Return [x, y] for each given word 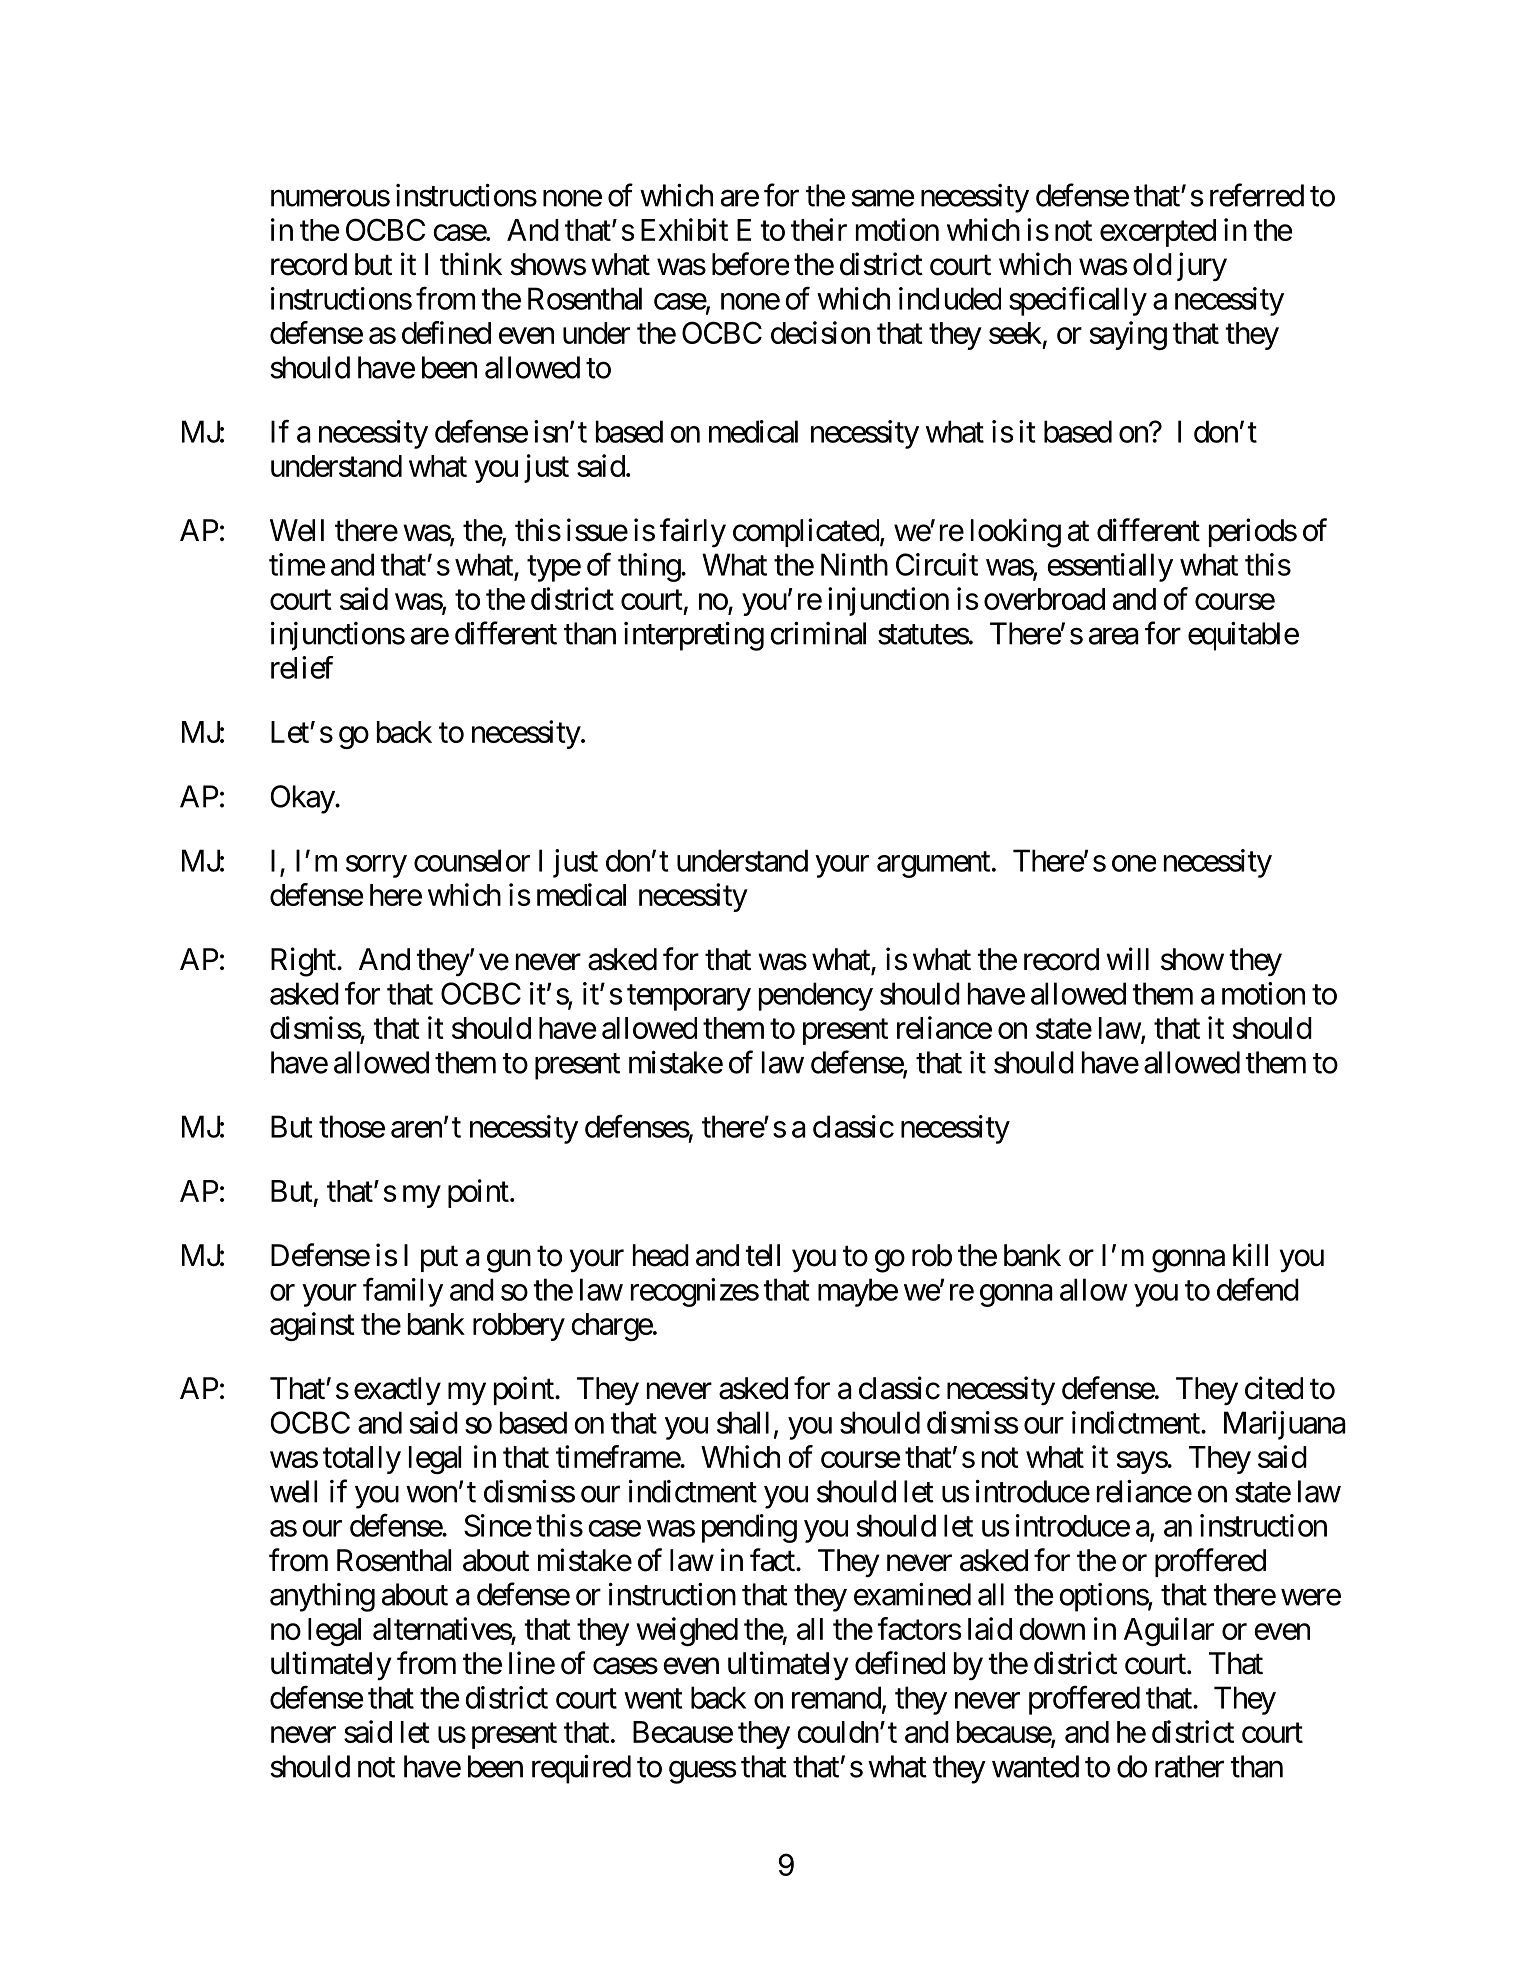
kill [1250, 1254]
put [439, 1259]
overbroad [1044, 599]
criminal [818, 633]
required [581, 1769]
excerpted [1158, 233]
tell [762, 1255]
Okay [303, 799]
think [471, 263]
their [819, 229]
